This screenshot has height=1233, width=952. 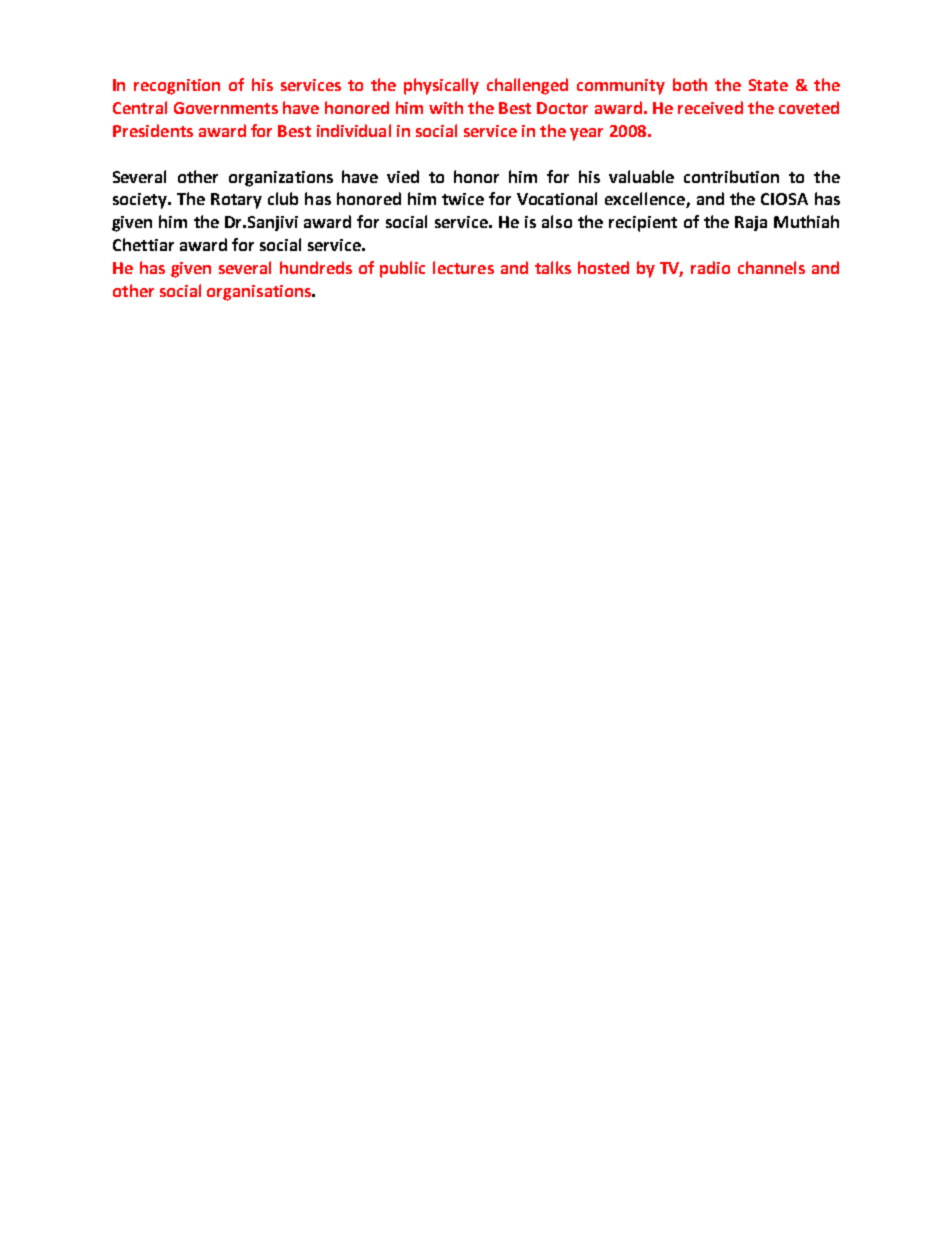 What do you see at coordinates (177, 87) in the screenshot?
I see `recognition` at bounding box center [177, 87].
